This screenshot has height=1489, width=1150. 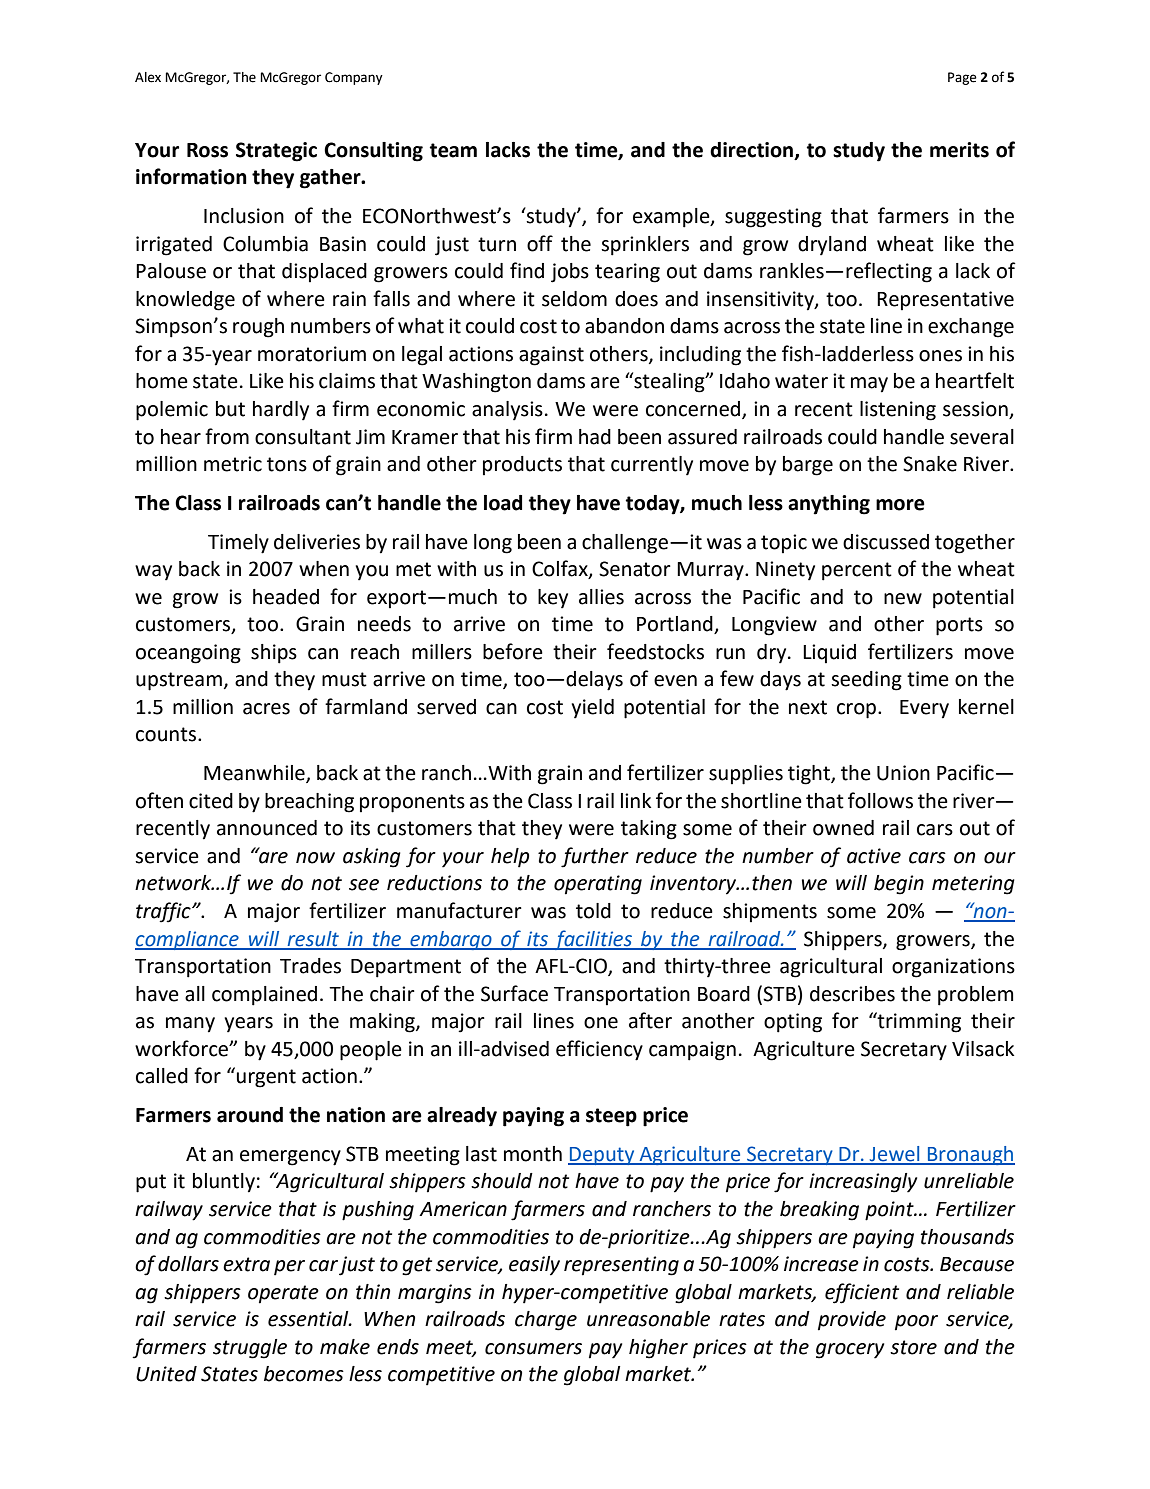 I want to click on begin, so click(x=899, y=885).
